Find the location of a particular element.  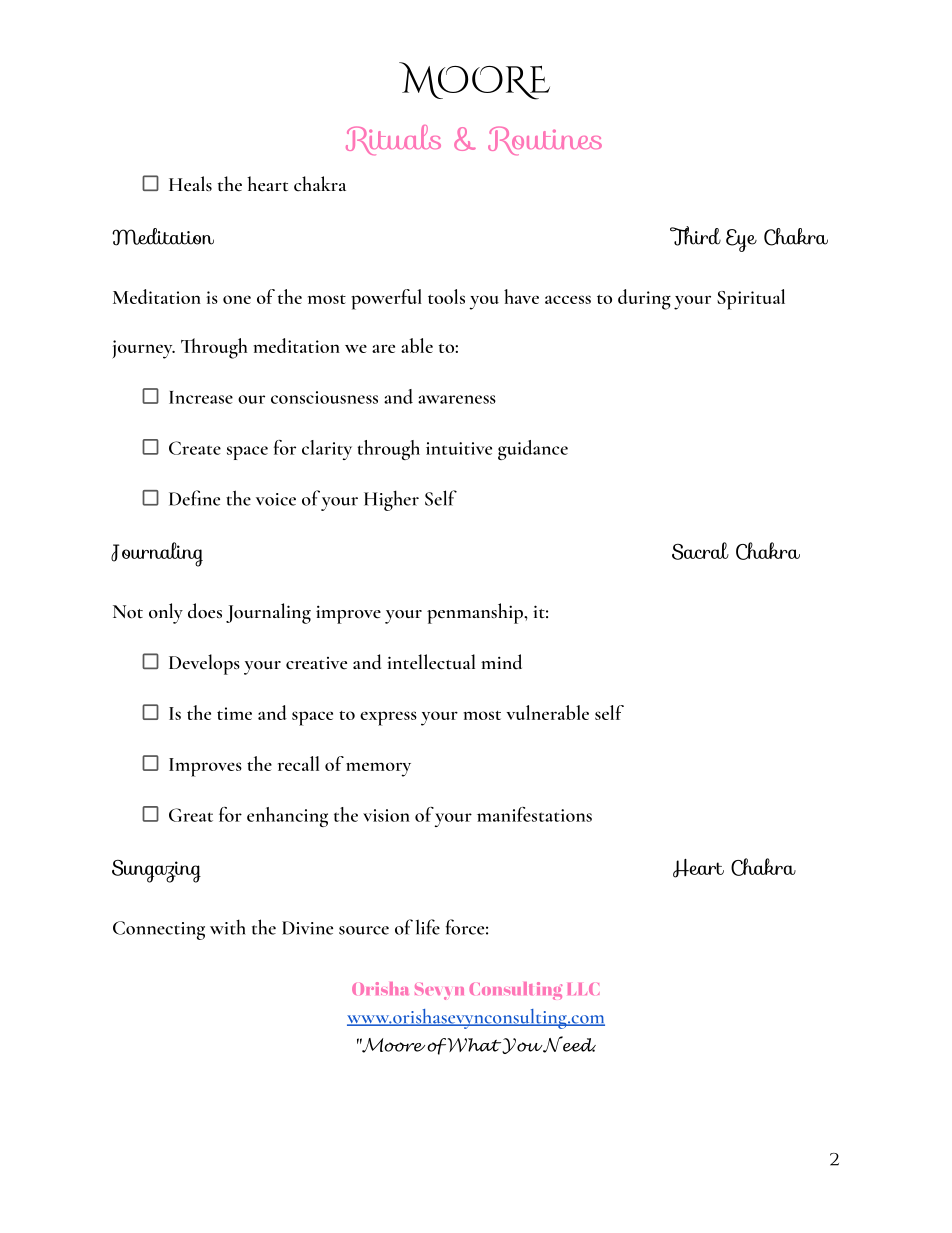

Define is located at coordinates (194, 498).
